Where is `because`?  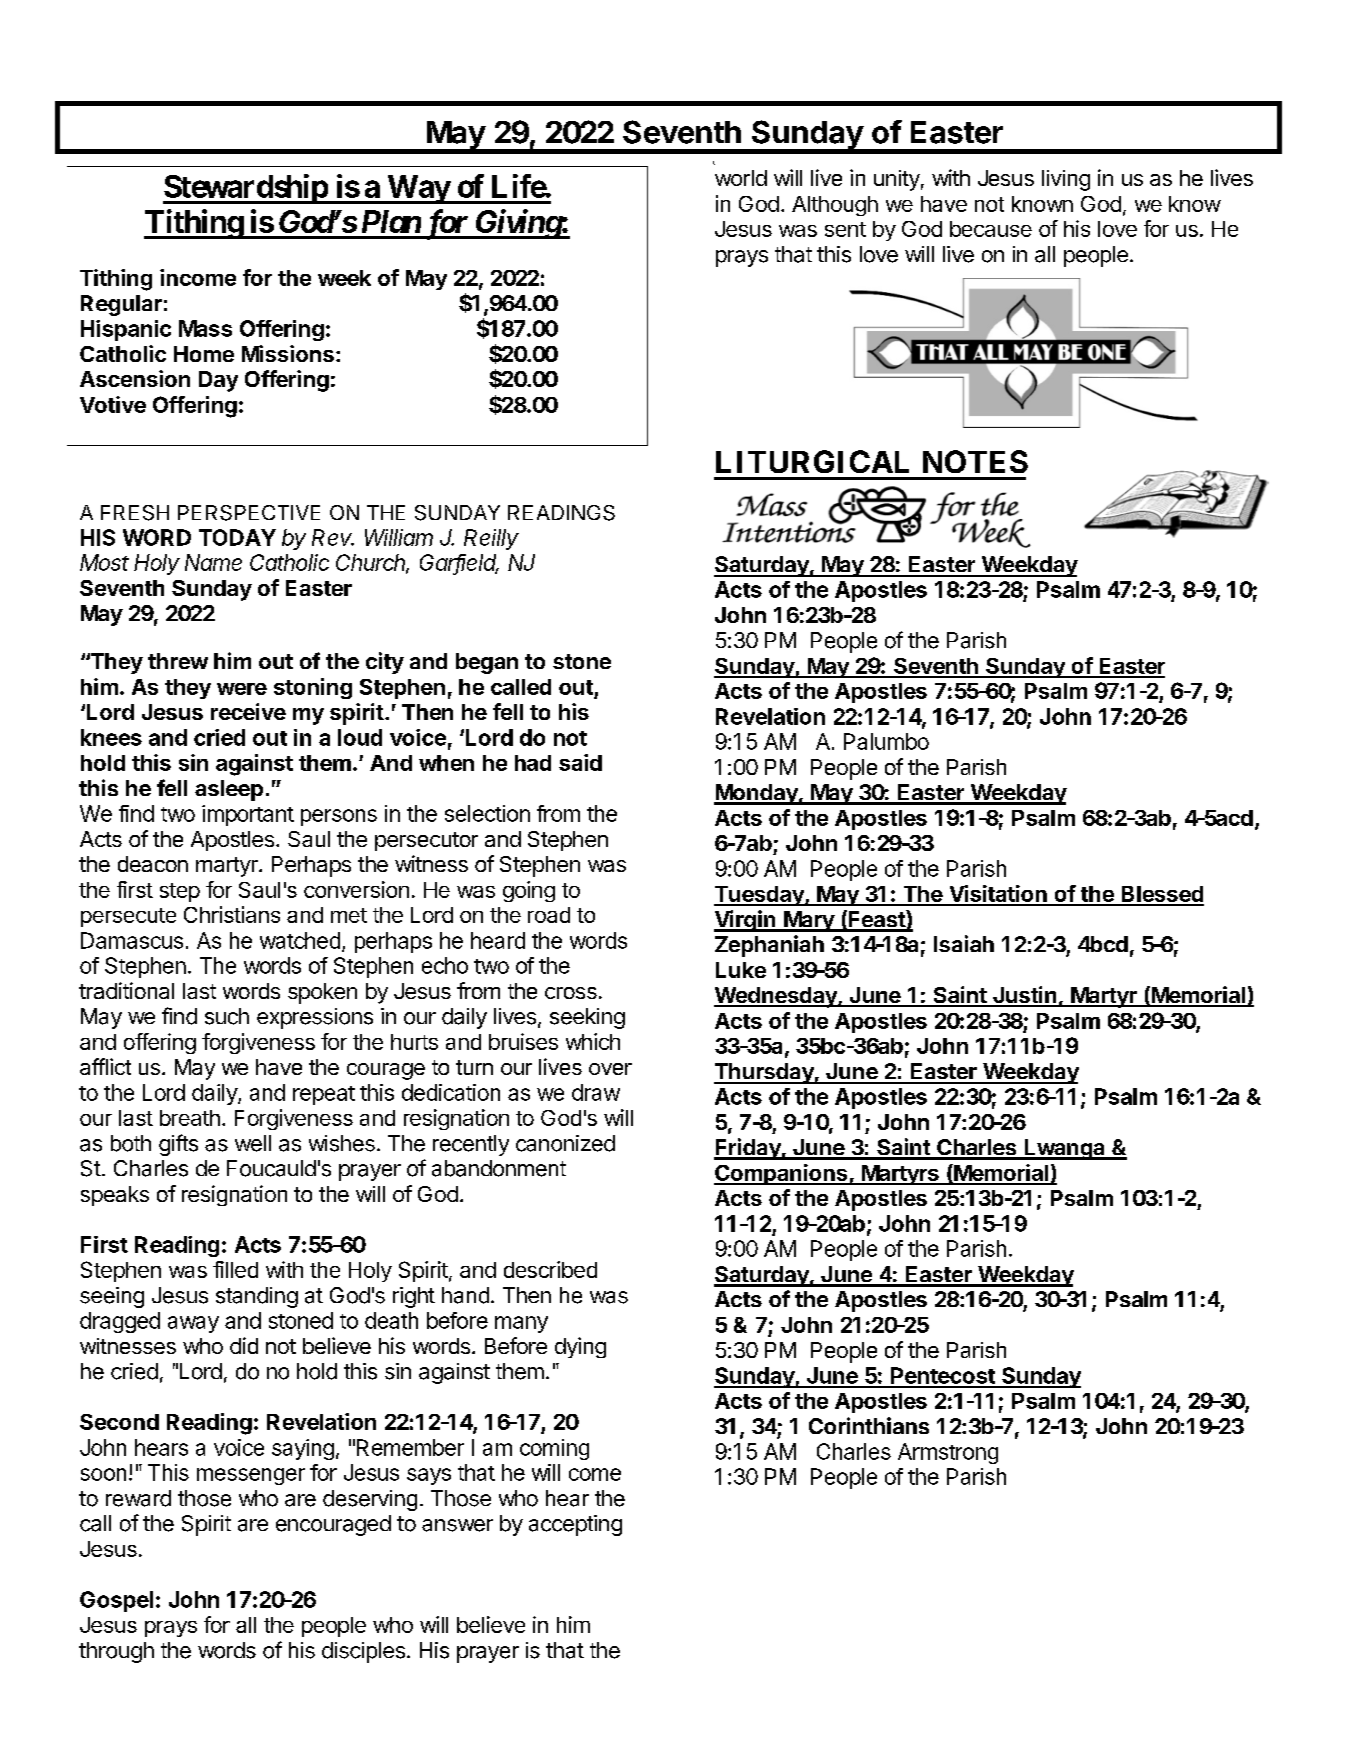 because is located at coordinates (991, 229).
